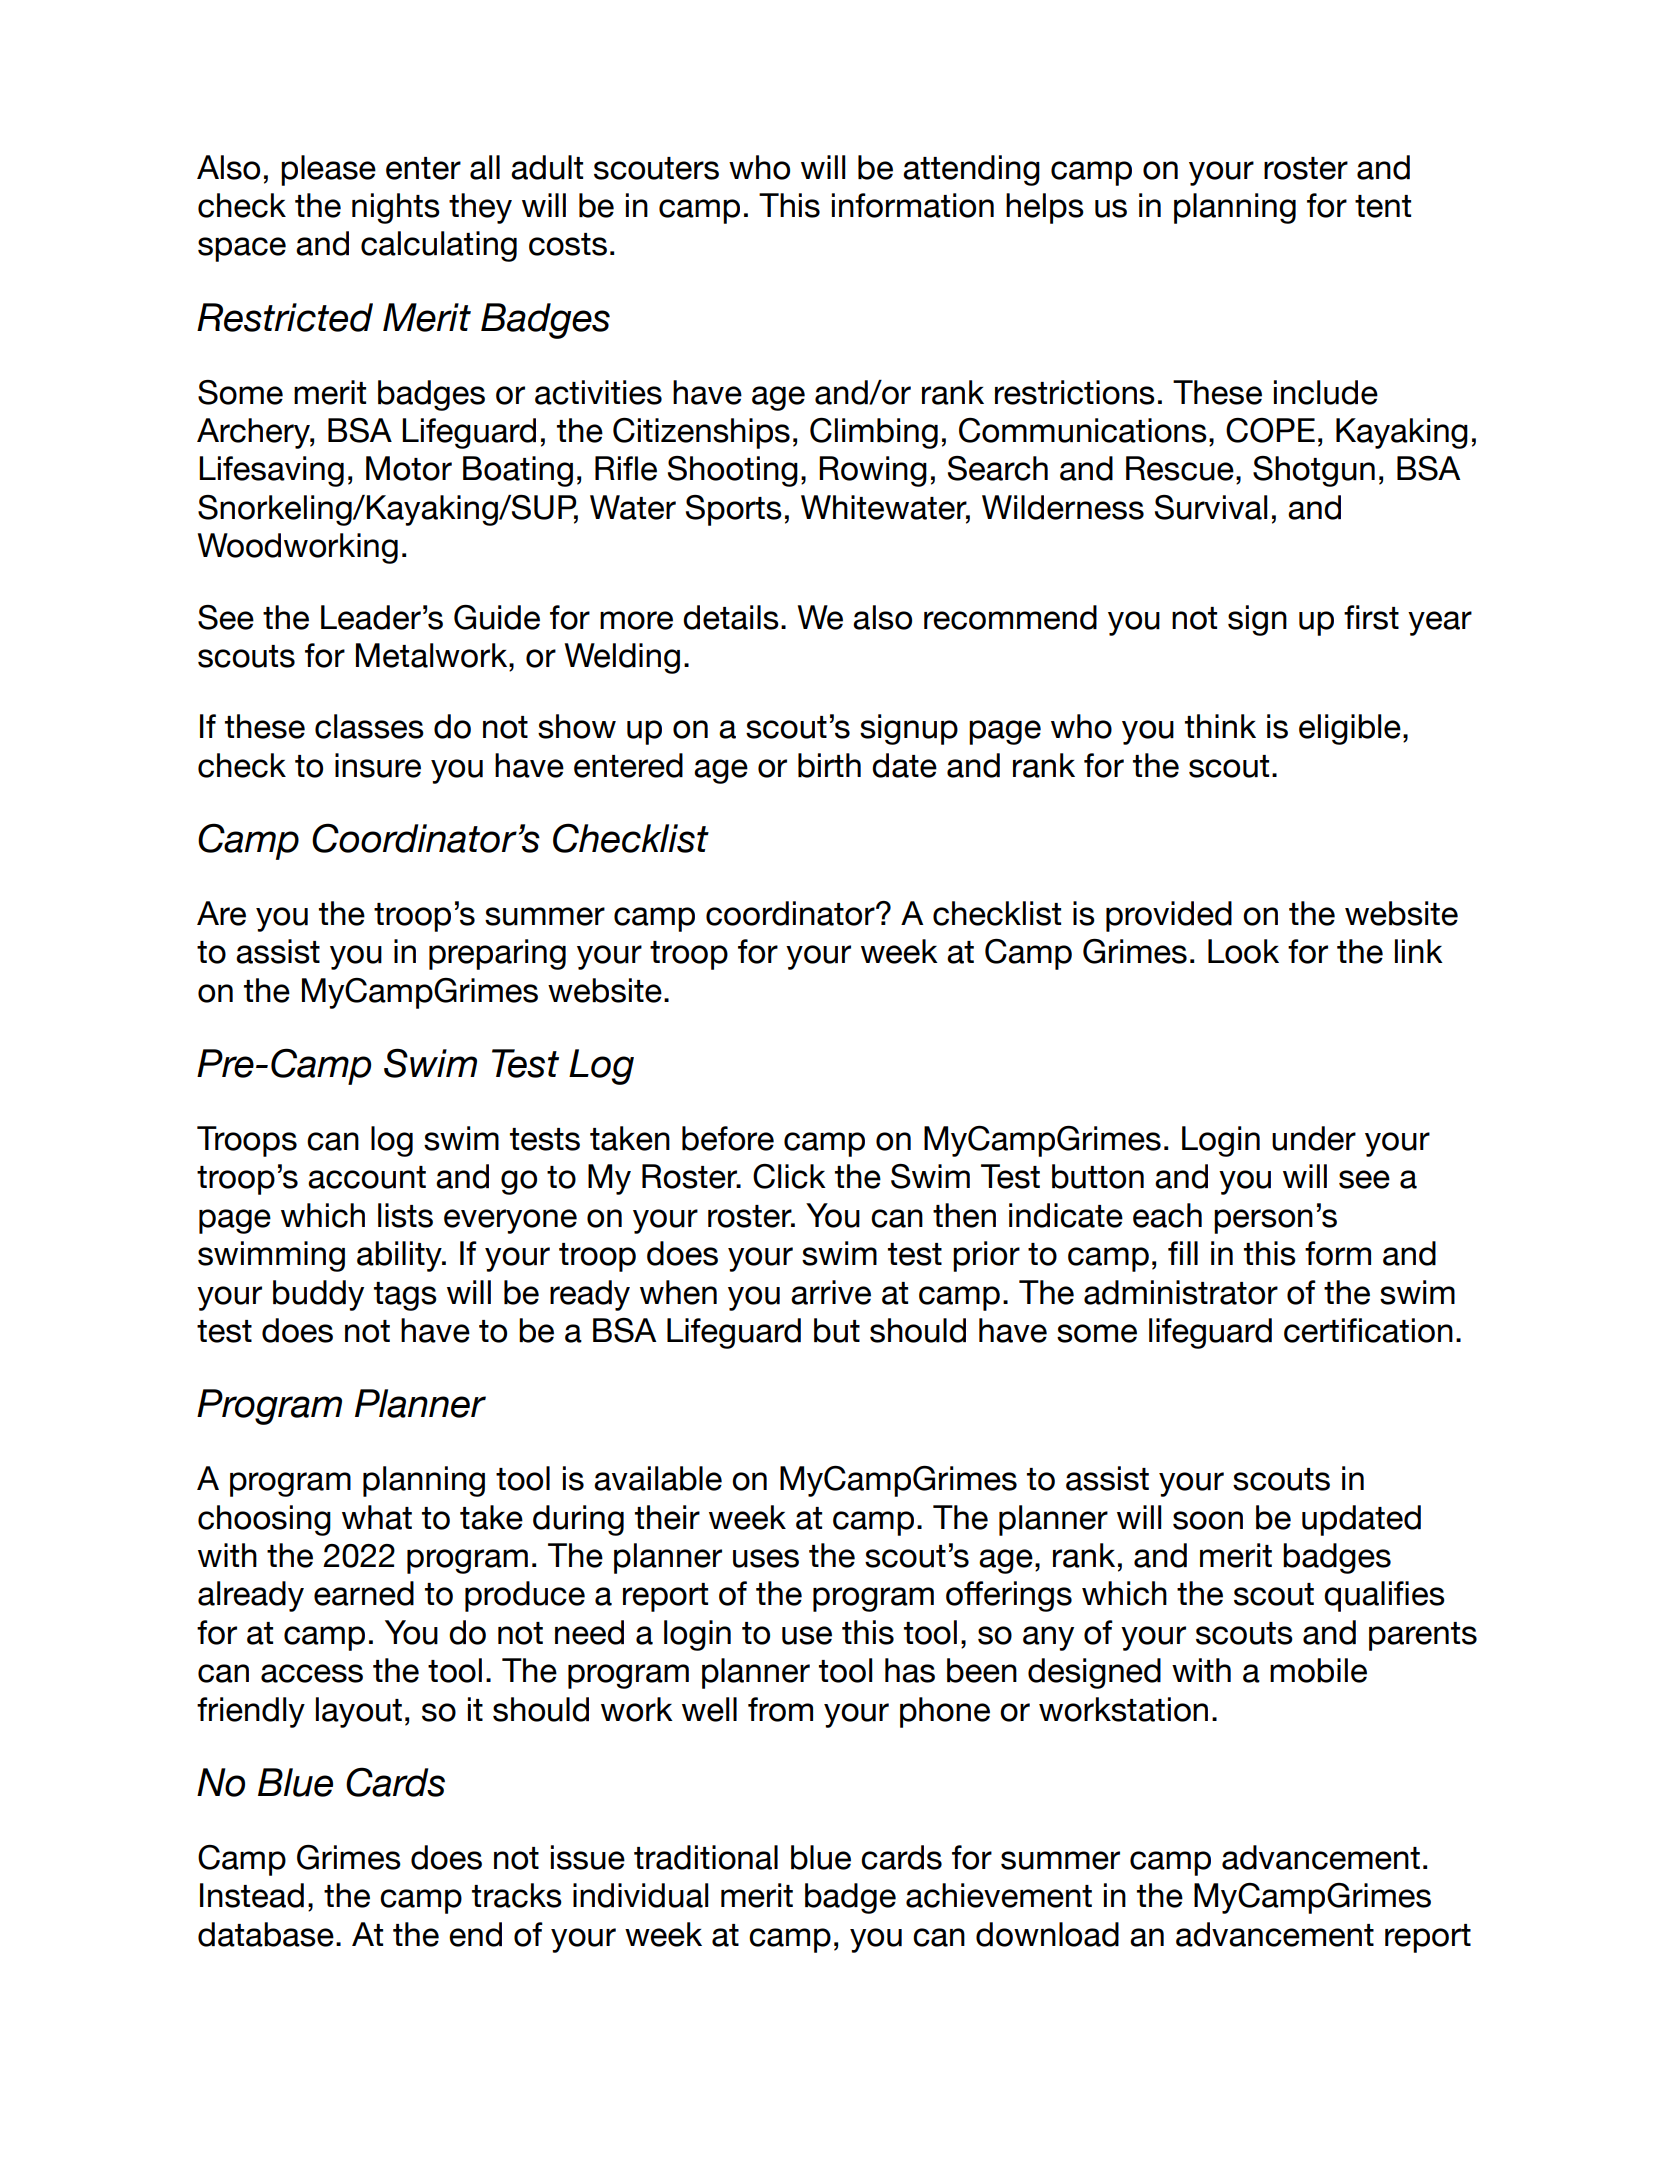  Describe the element at coordinates (706, 1857) in the image. I see `traditional` at that location.
